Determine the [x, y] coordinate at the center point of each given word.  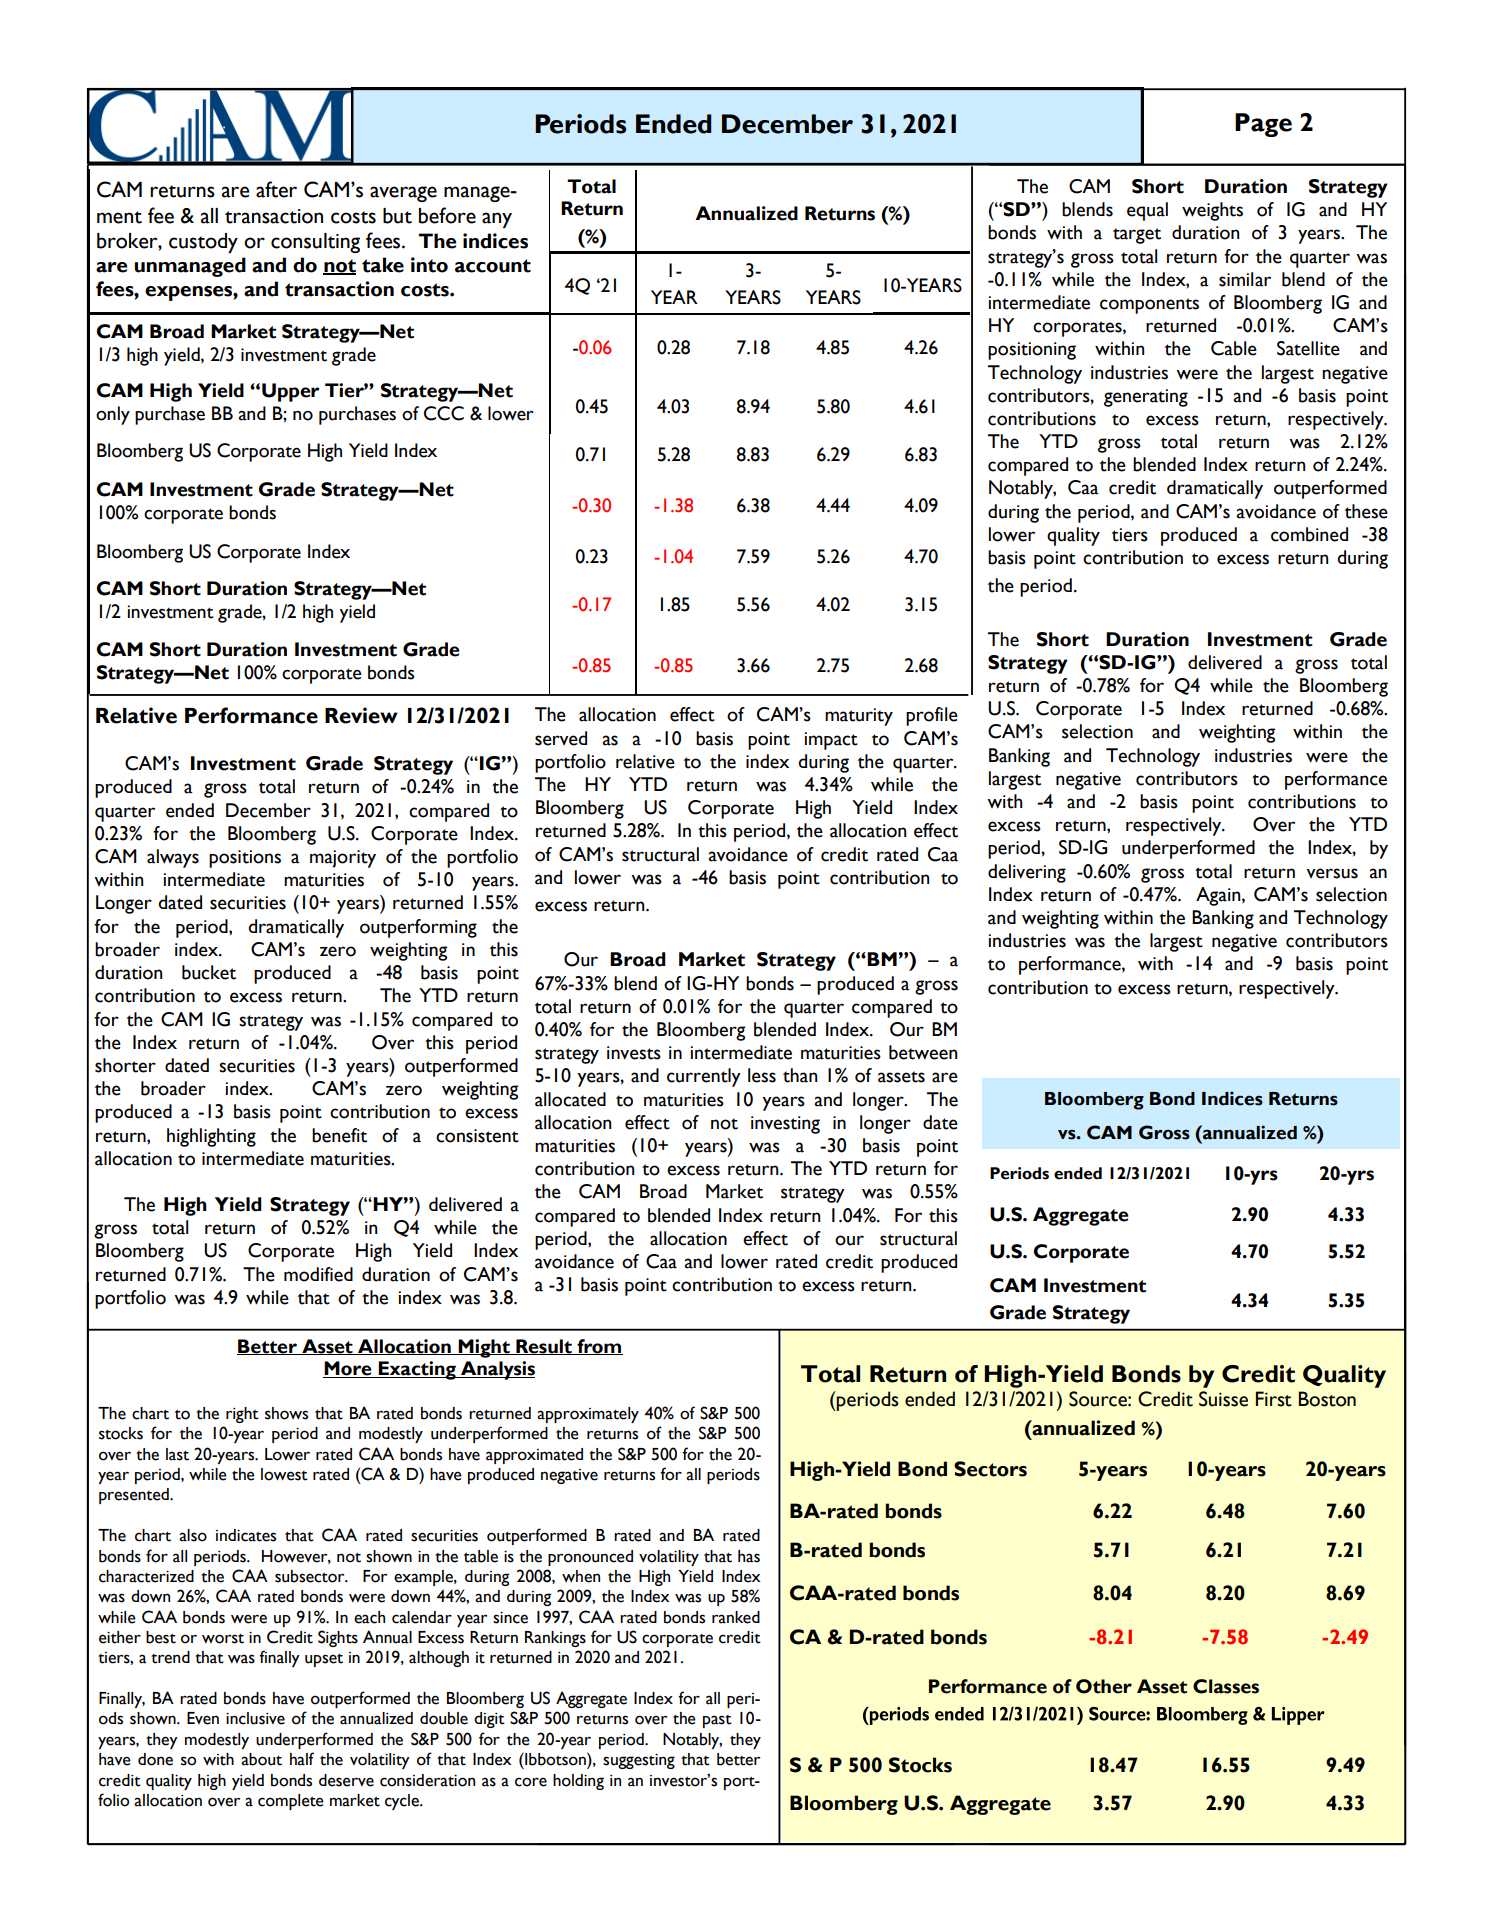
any [497, 220]
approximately [588, 1415]
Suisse [1223, 1399]
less [762, 1075]
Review [361, 715]
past [717, 1721]
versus [1332, 873]
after [276, 189]
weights [1212, 211]
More [348, 1369]
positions [245, 859]
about [261, 1759]
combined [1309, 534]
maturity [859, 717]
